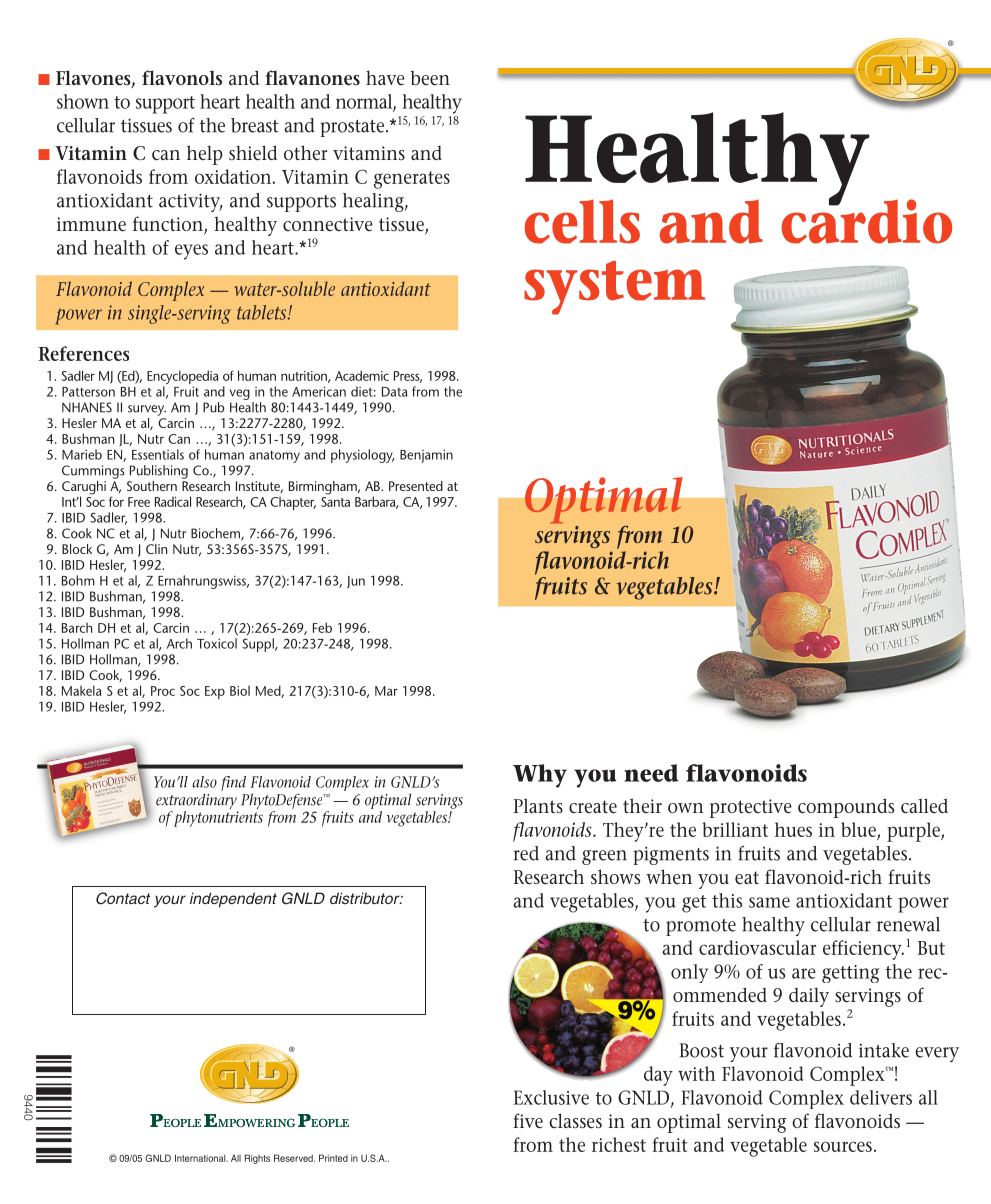 Image resolution: width=991 pixels, height=1204 pixels. What do you see at coordinates (614, 288) in the screenshot?
I see `system` at bounding box center [614, 288].
